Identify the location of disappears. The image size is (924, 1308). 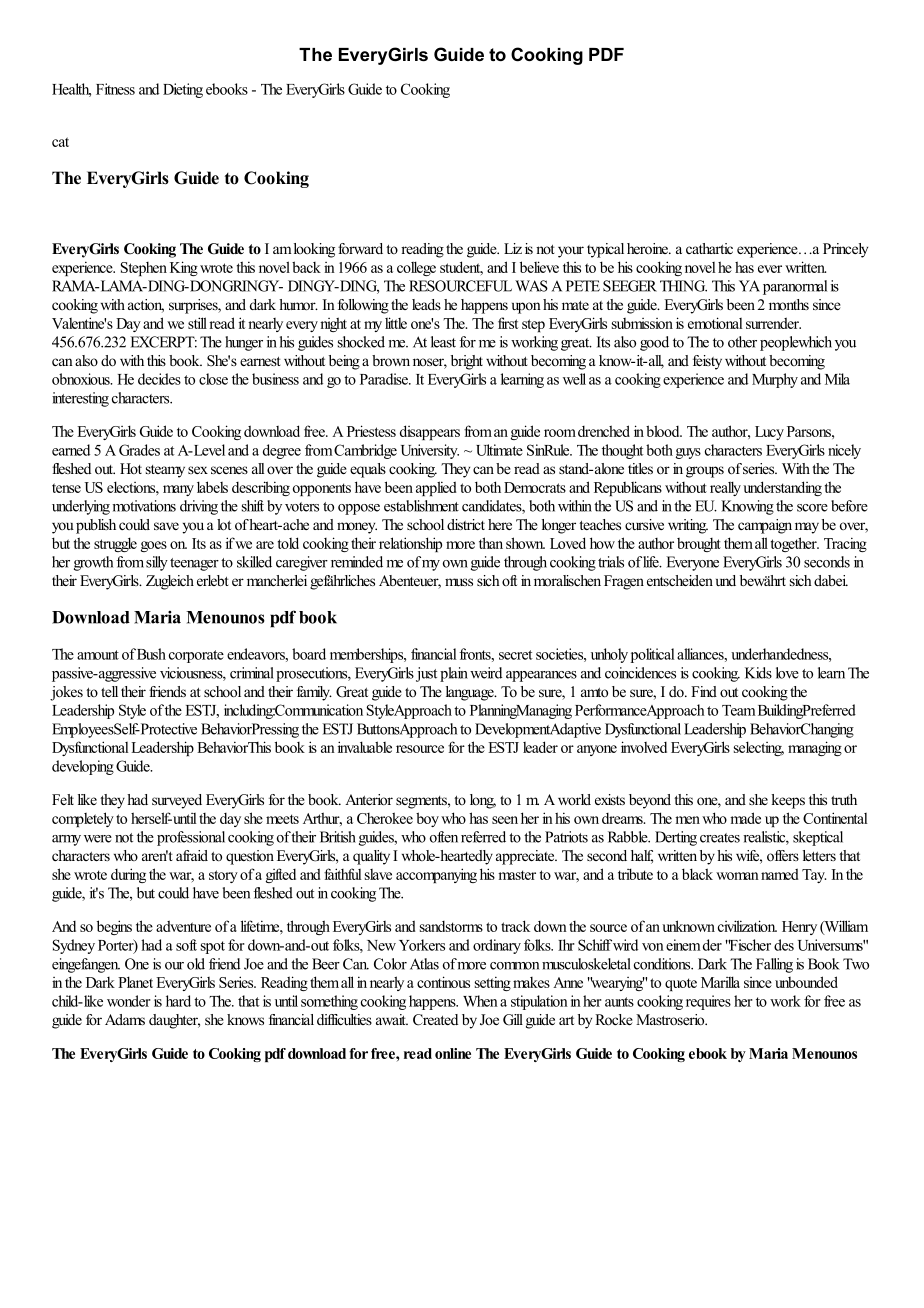
(430, 432).
